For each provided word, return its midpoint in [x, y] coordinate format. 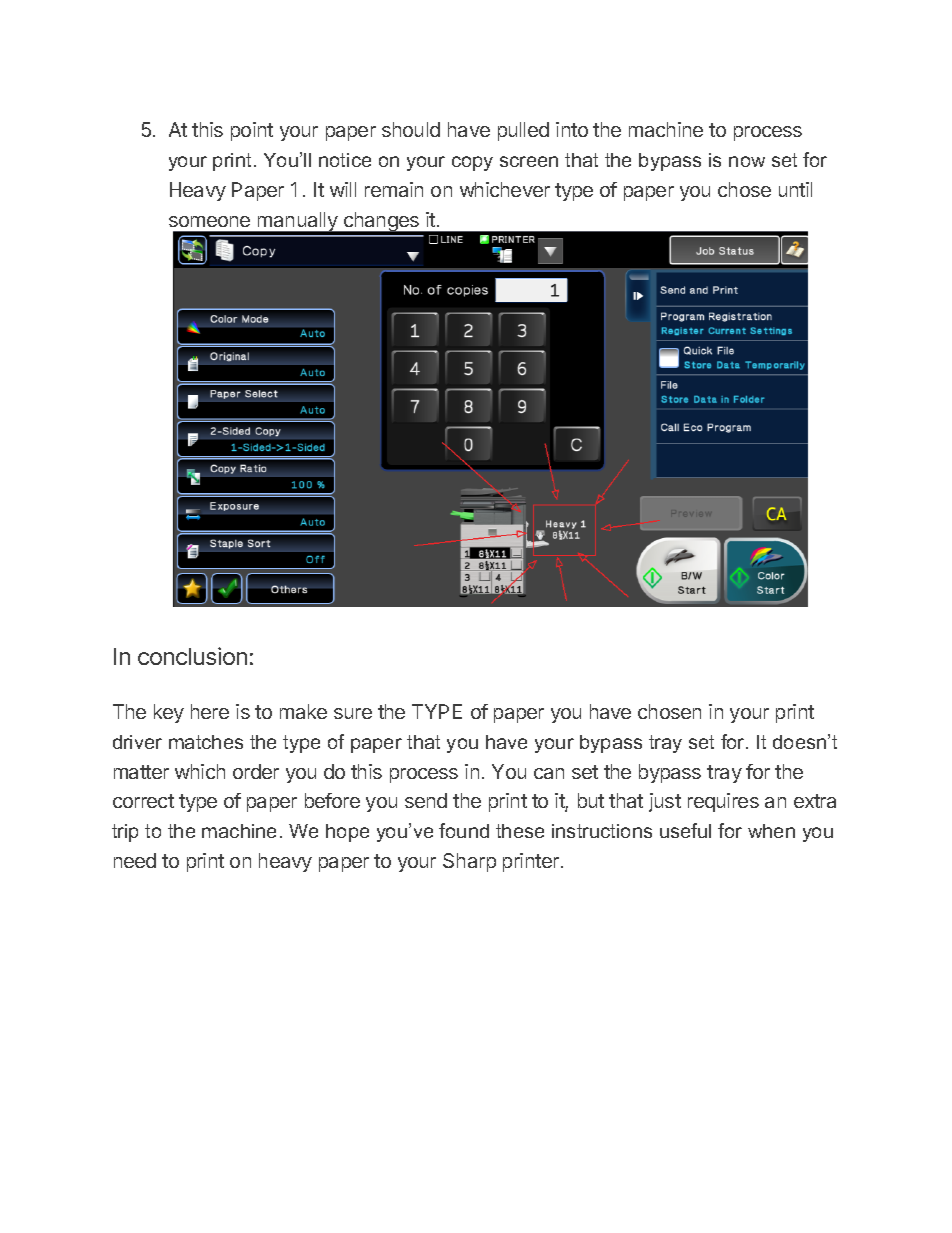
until [795, 189]
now [747, 161]
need [135, 860]
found [464, 830]
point [252, 131]
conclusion [192, 656]
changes [381, 223]
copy [472, 163]
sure [353, 713]
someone [209, 221]
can [549, 773]
